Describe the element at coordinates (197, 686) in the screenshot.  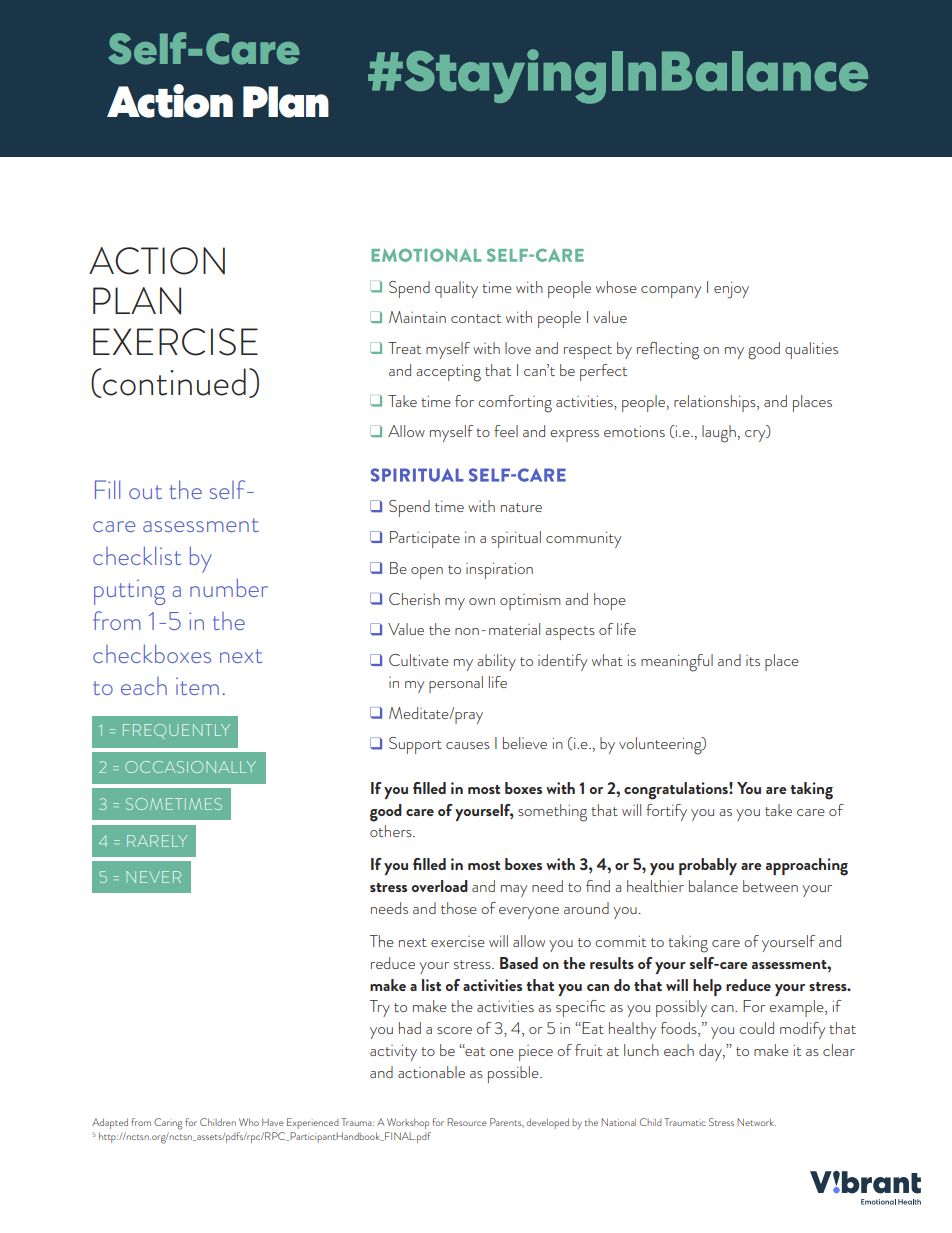
I see `item` at that location.
